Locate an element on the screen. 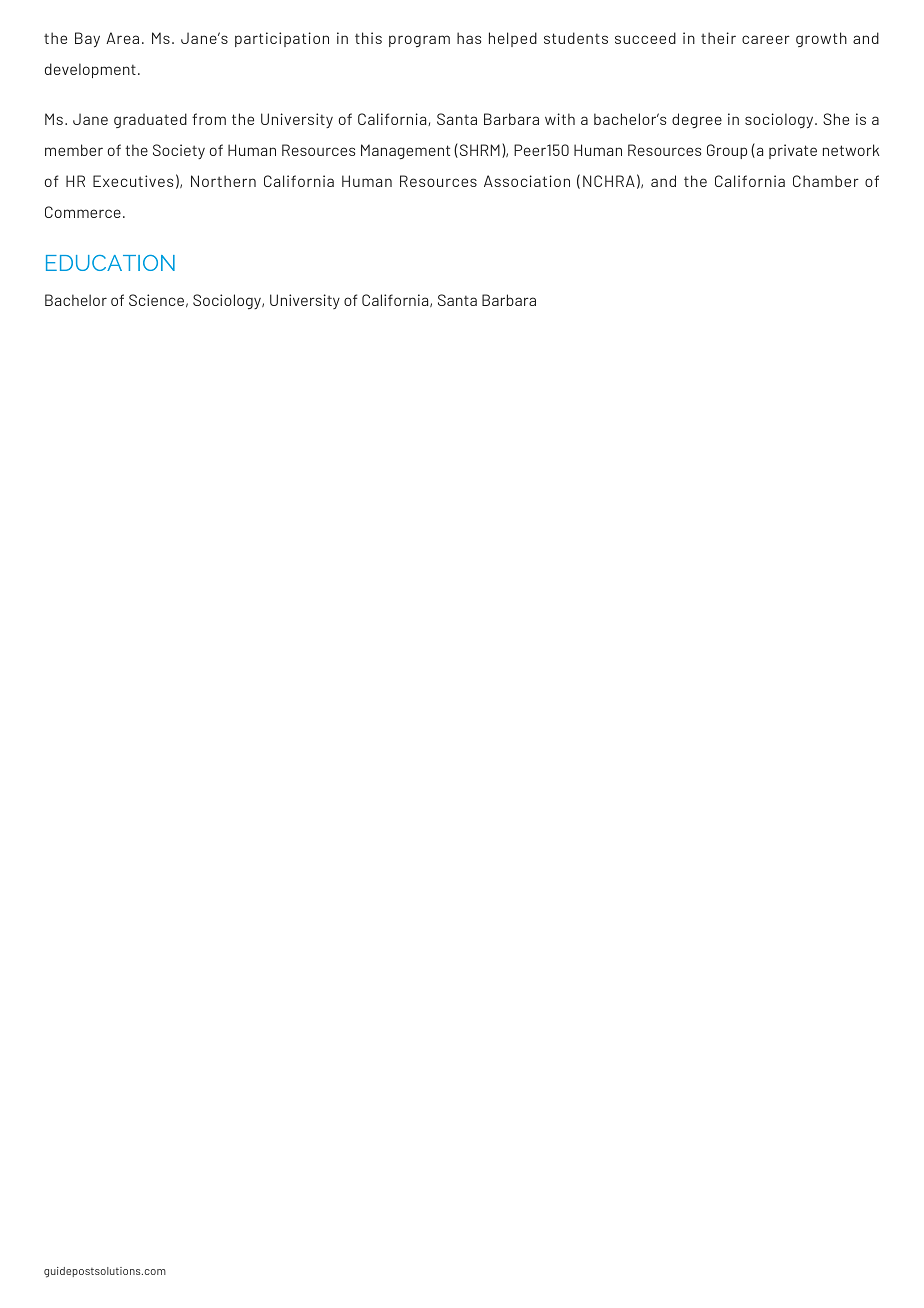  with is located at coordinates (560, 119).
